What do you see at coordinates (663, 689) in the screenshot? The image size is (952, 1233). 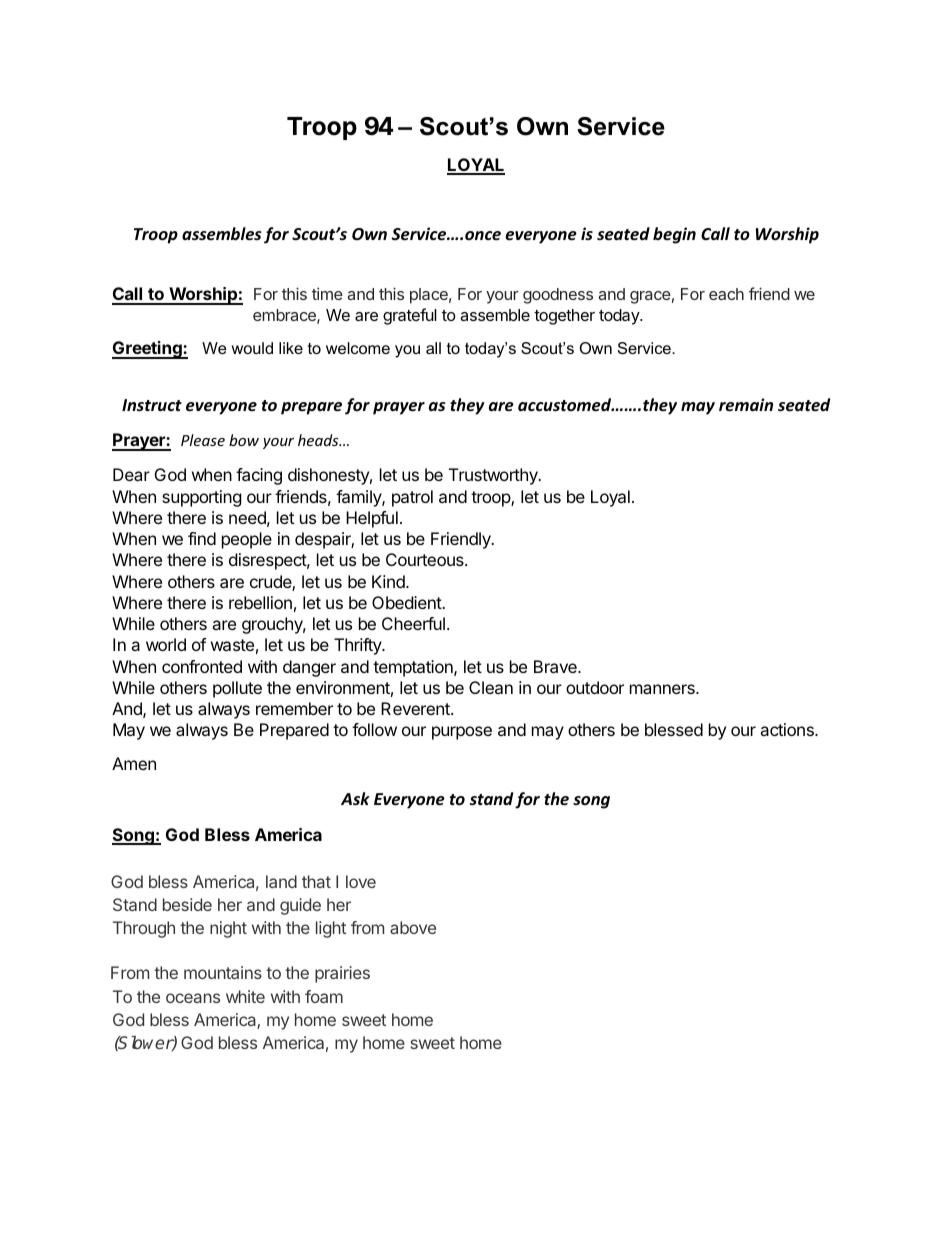 I see `manners` at bounding box center [663, 689].
